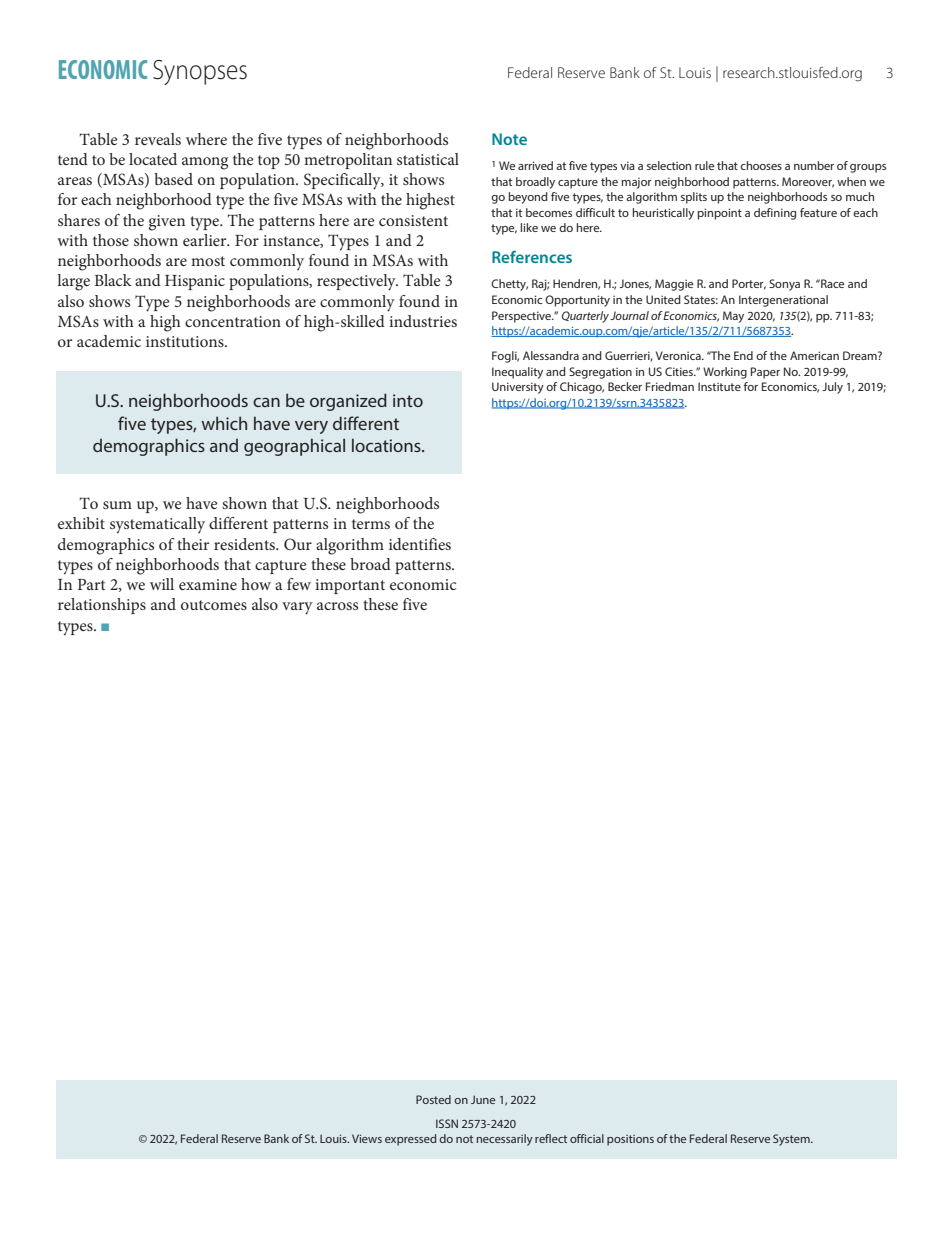 This page has width=952, height=1233. I want to click on across, so click(337, 606).
